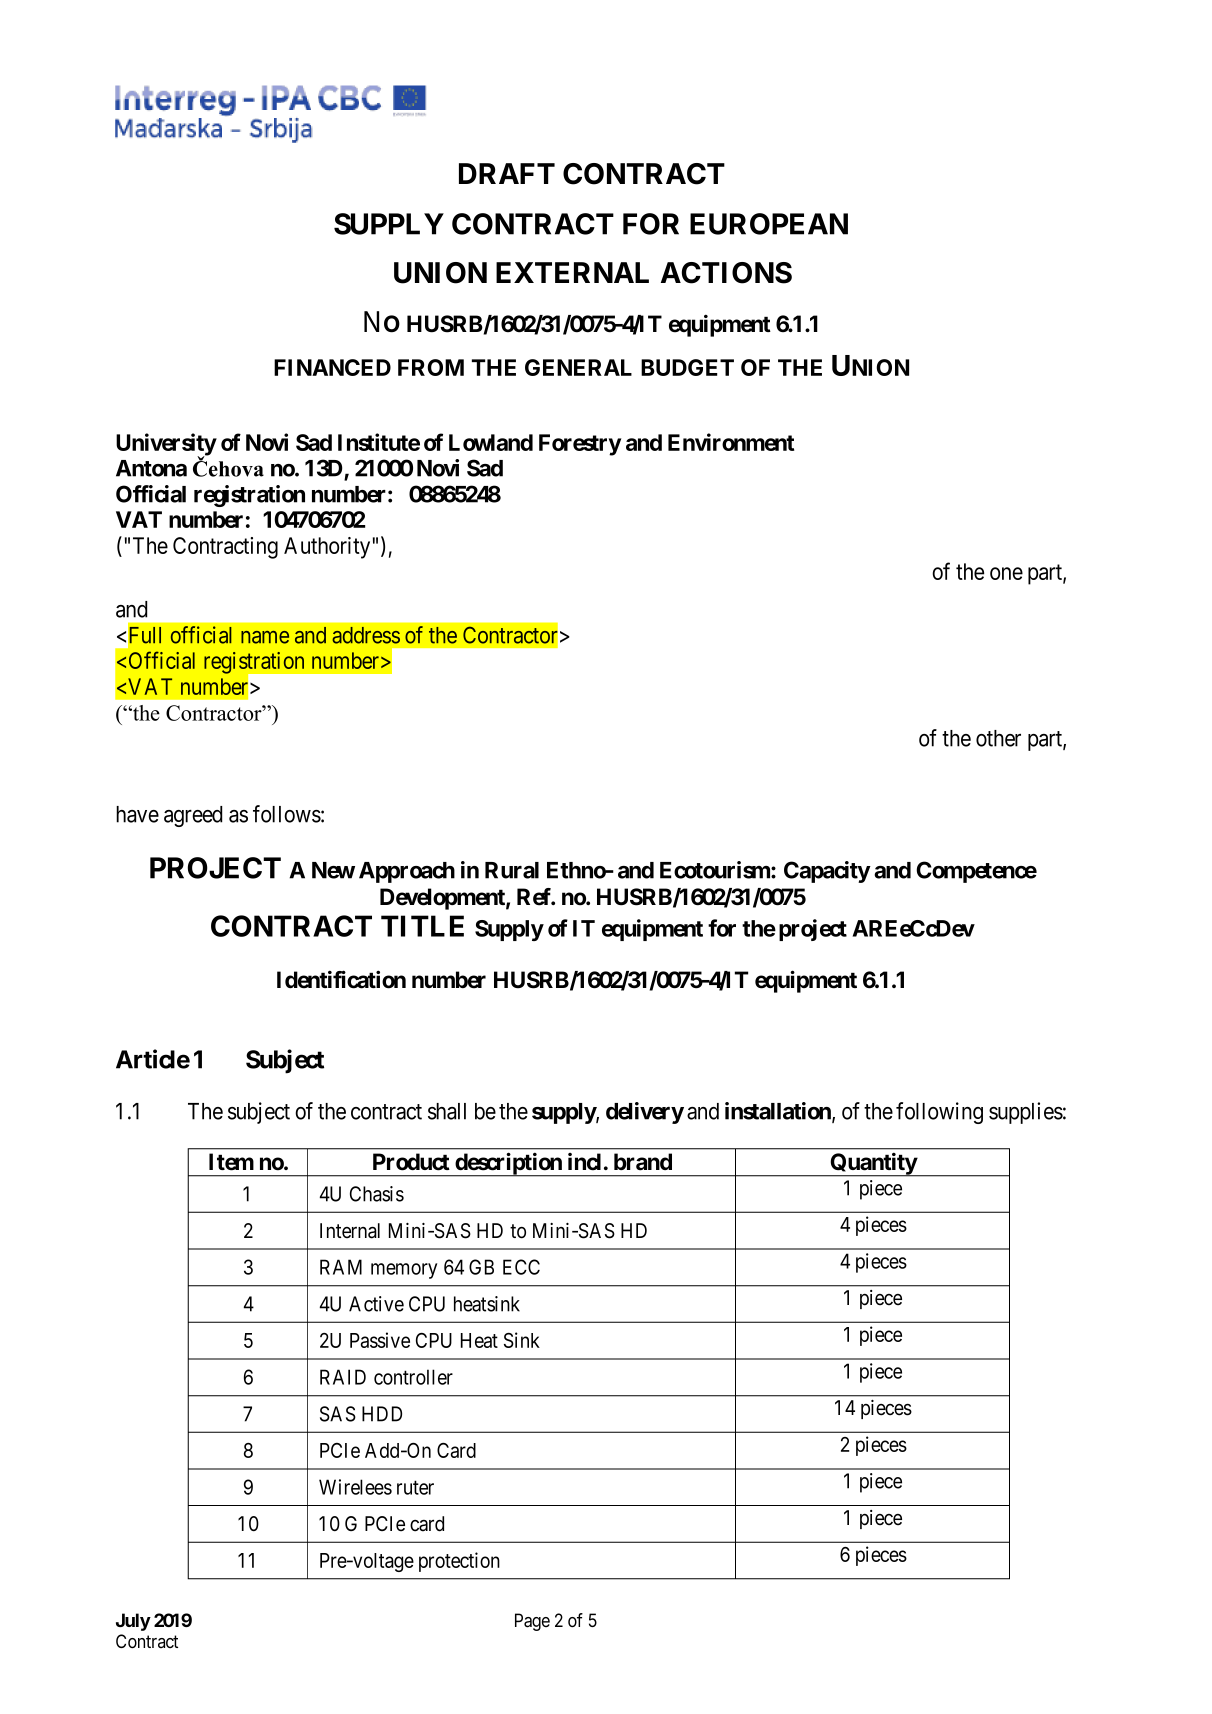  What do you see at coordinates (769, 224) in the image?
I see `EUROPEAN` at bounding box center [769, 224].
